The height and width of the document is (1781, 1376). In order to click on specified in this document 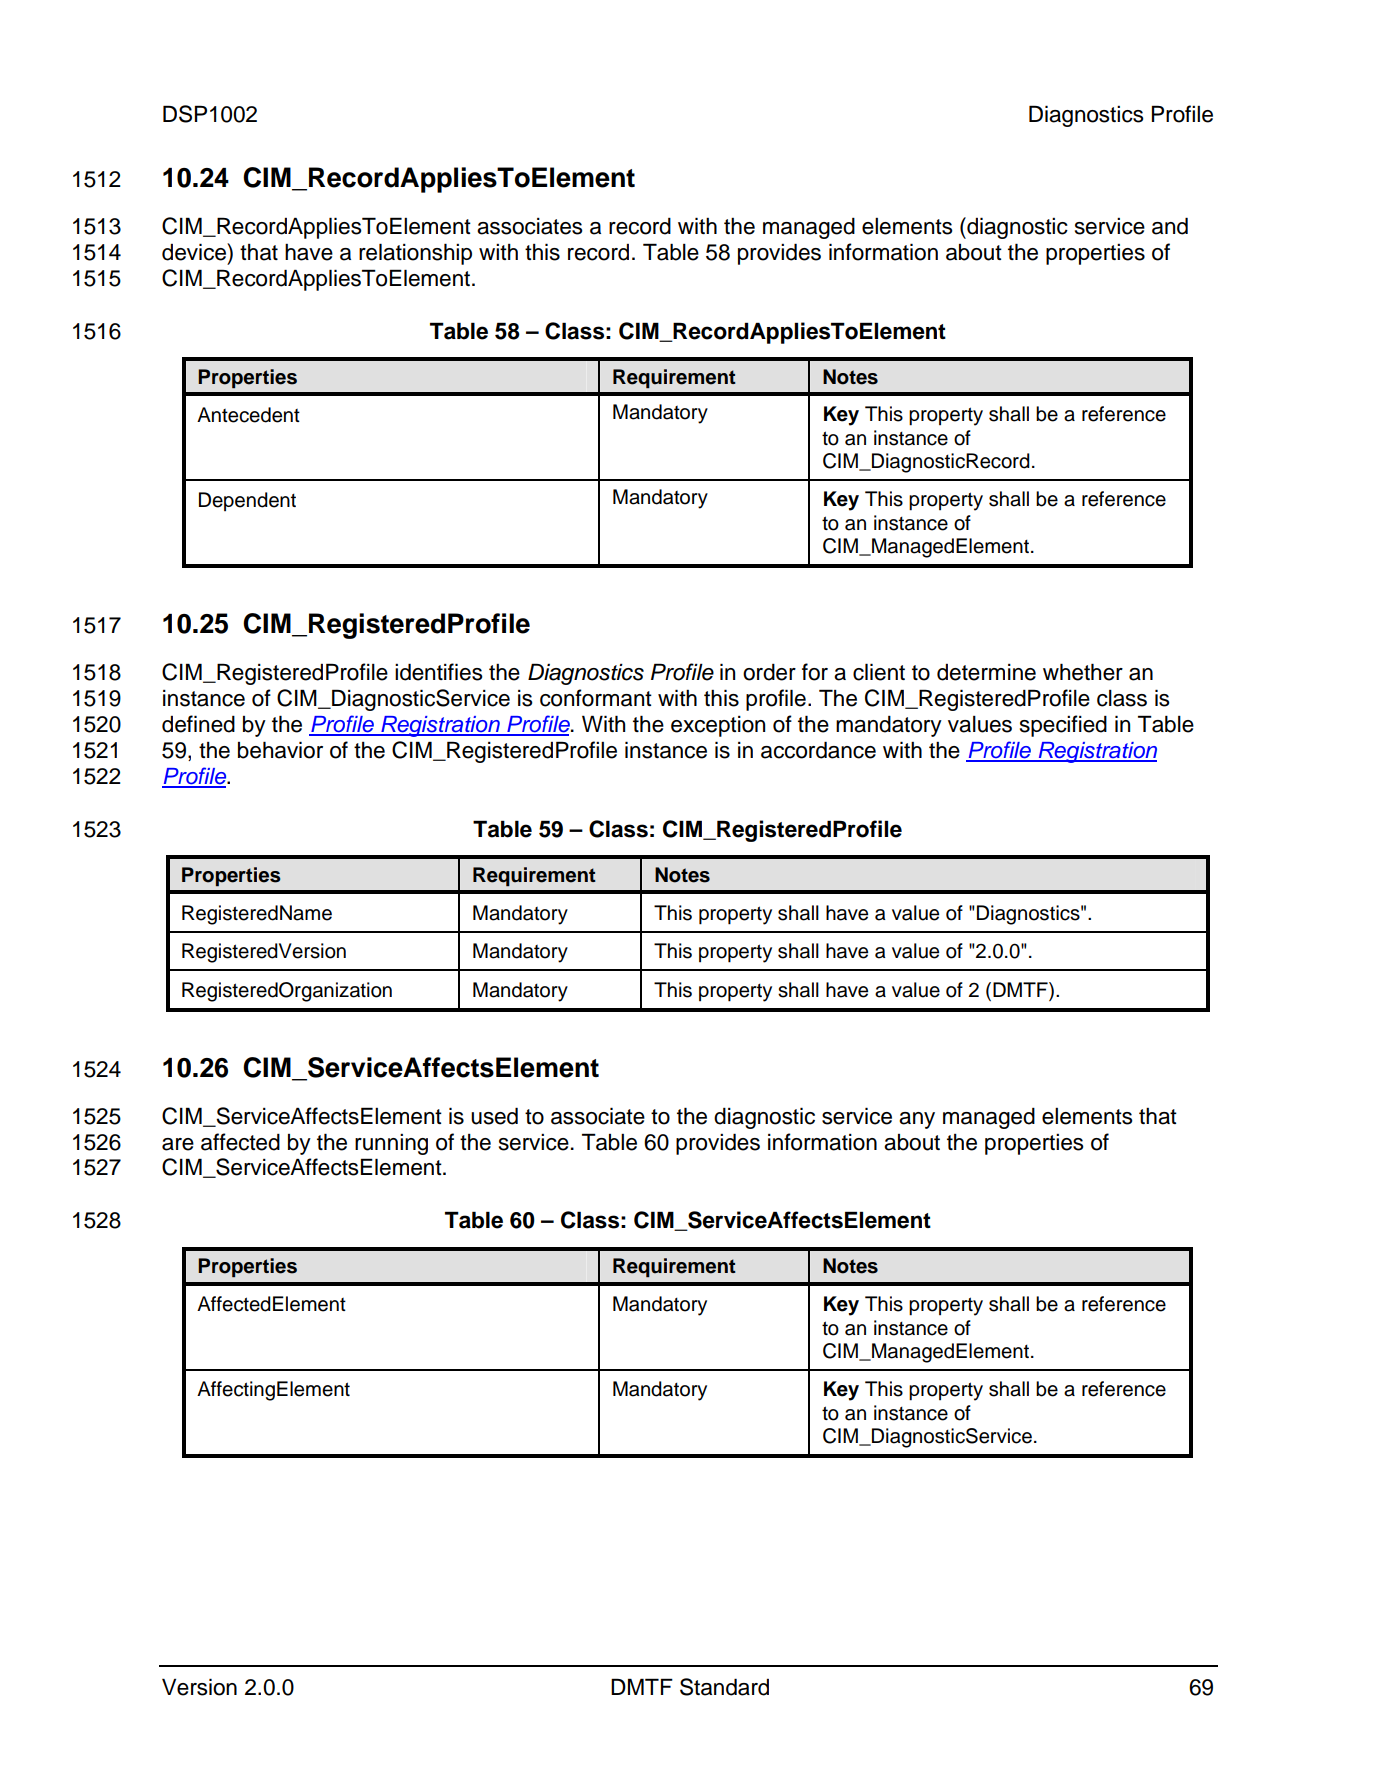, I will do `click(1063, 726)`.
